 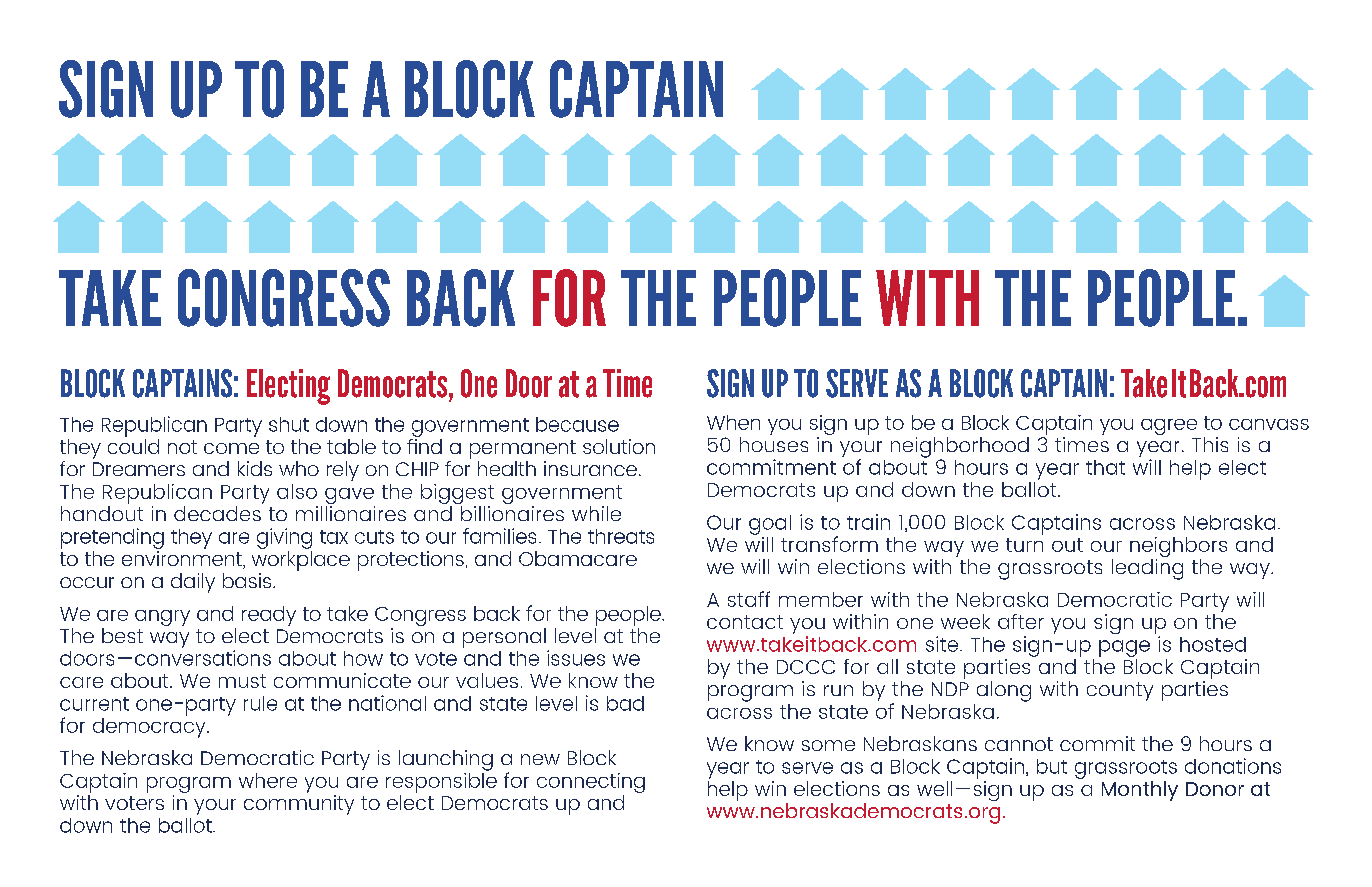 What do you see at coordinates (1140, 791) in the image?
I see `Monthly` at bounding box center [1140, 791].
